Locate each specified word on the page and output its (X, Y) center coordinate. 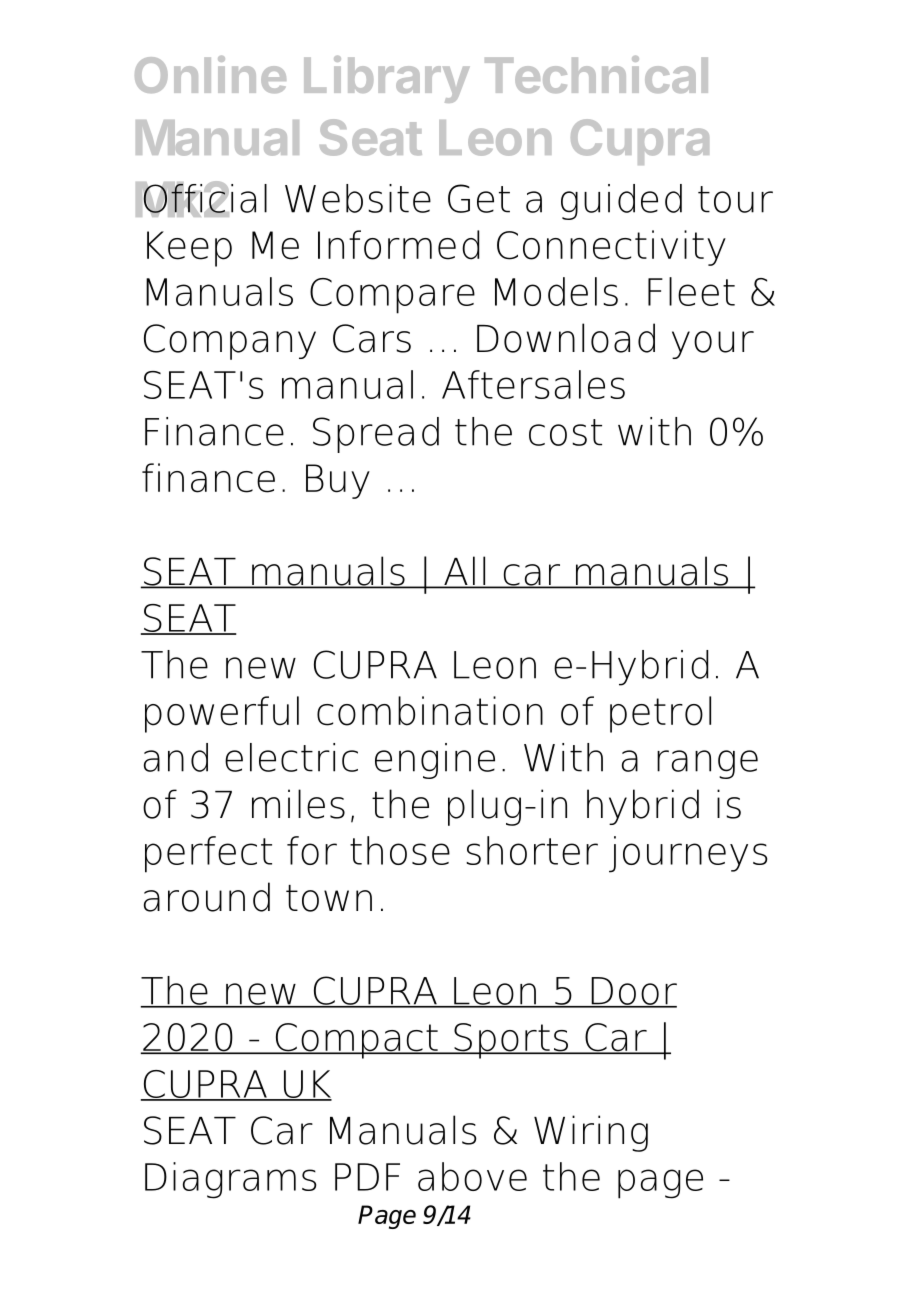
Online (210, 74)
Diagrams (230, 1180)
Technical (596, 74)
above (472, 1176)
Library (386, 79)
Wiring (591, 1133)
